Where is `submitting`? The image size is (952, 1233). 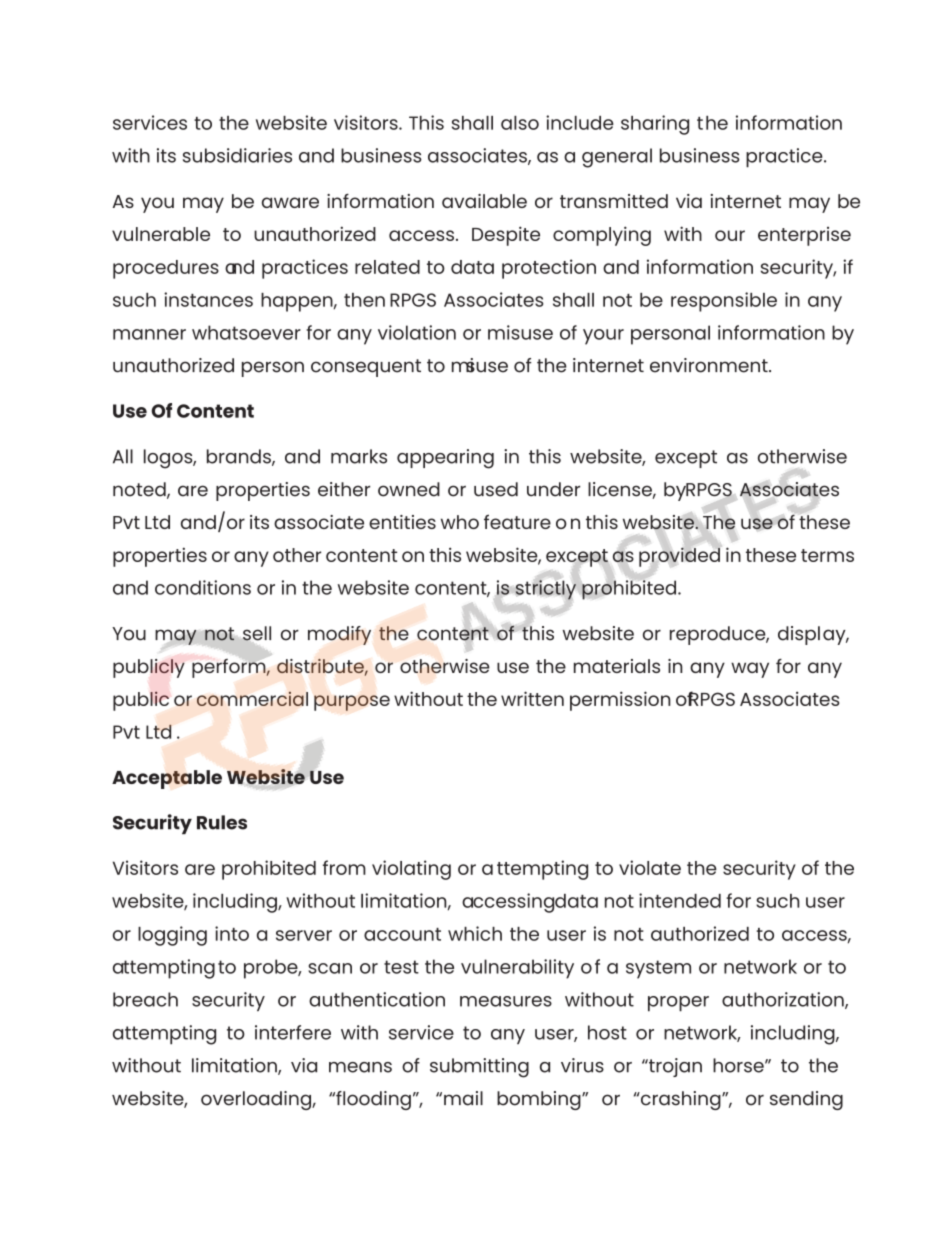
submitting is located at coordinates (479, 1068).
